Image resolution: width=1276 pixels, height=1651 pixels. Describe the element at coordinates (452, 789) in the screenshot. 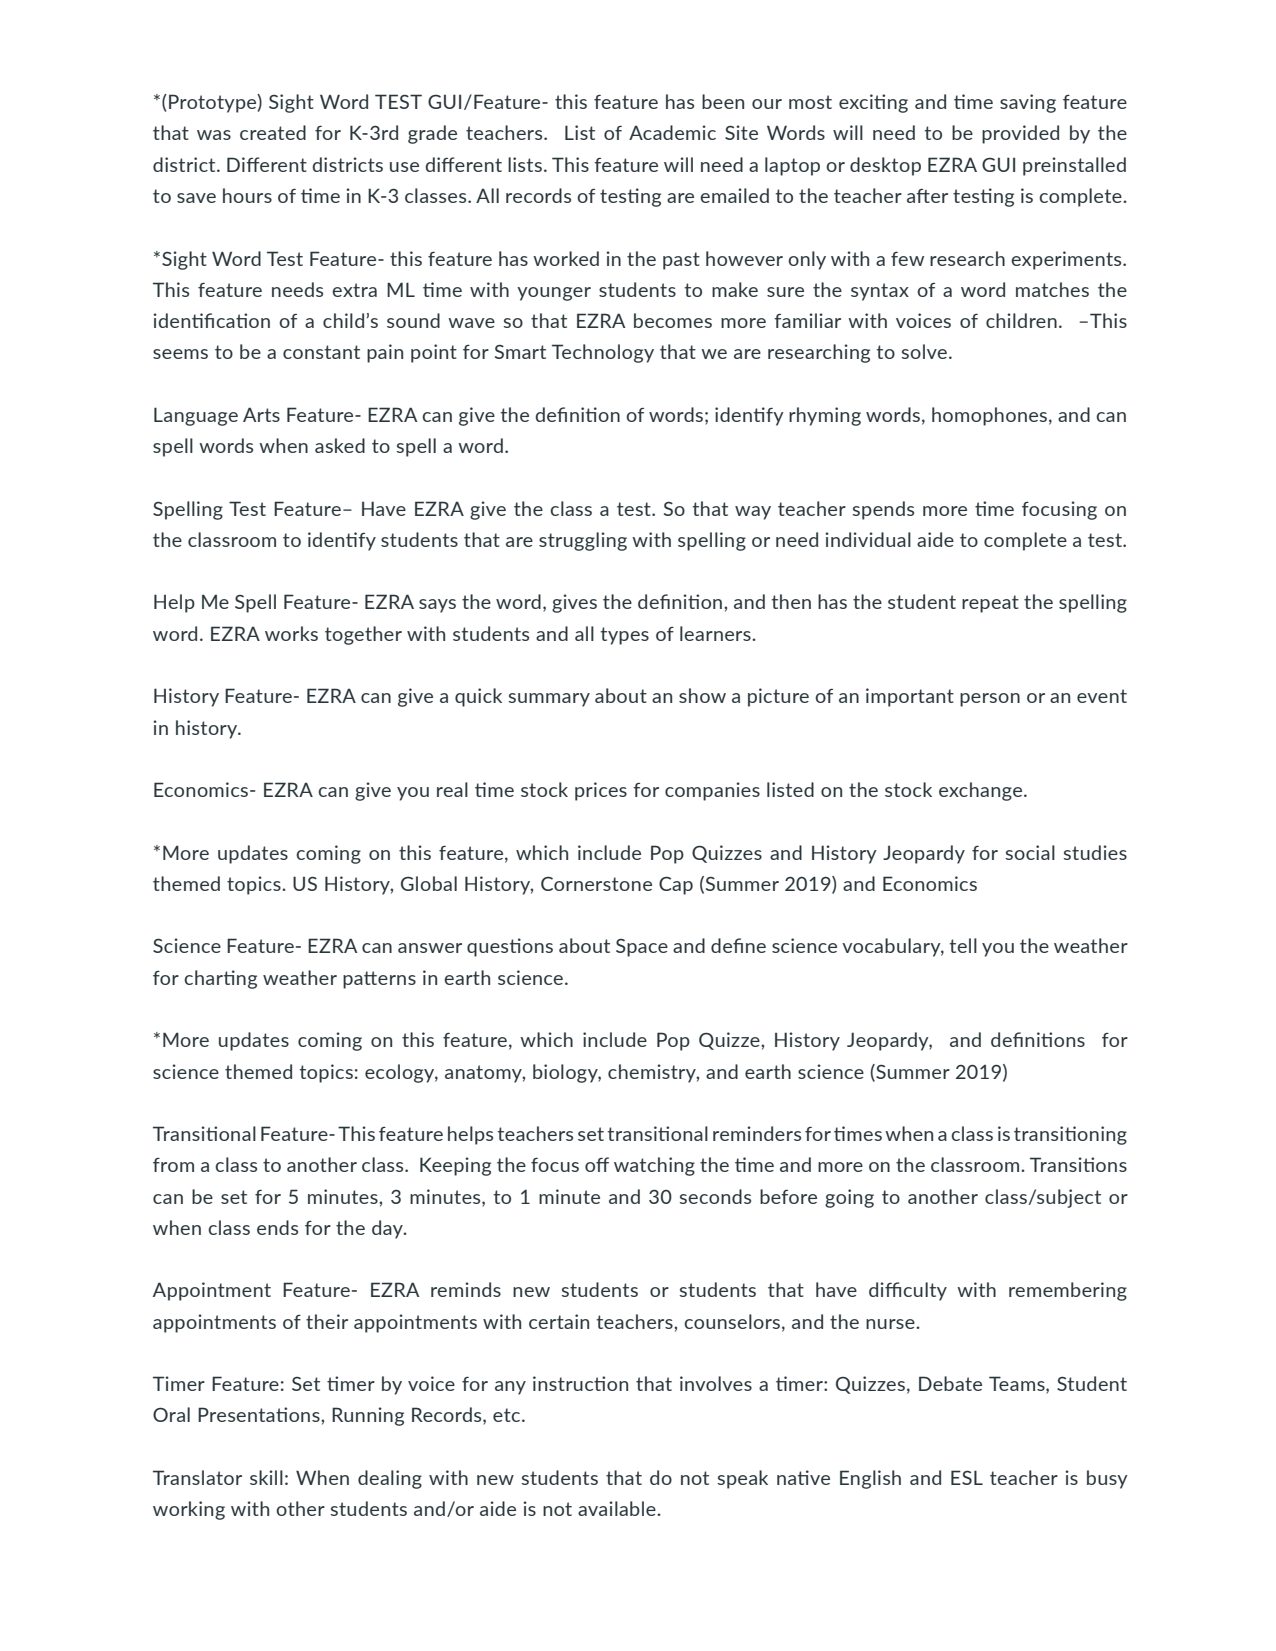

I see `real` at that location.
